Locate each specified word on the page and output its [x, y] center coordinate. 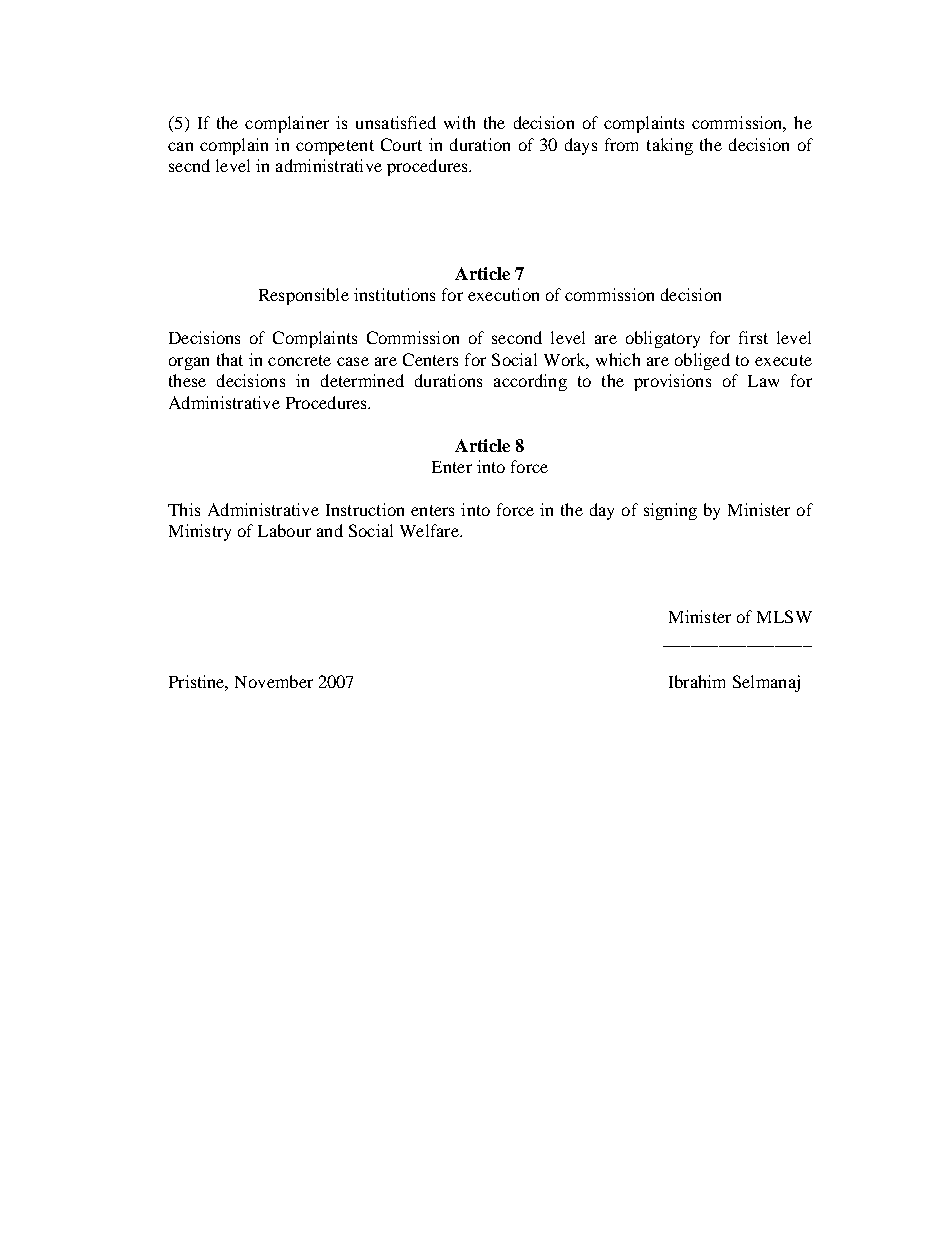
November [274, 681]
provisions [672, 382]
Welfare [430, 530]
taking [670, 146]
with [459, 122]
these [187, 380]
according [530, 382]
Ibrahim [697, 681]
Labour [284, 530]
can [180, 146]
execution [503, 294]
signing [670, 511]
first [753, 337]
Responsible [304, 296]
